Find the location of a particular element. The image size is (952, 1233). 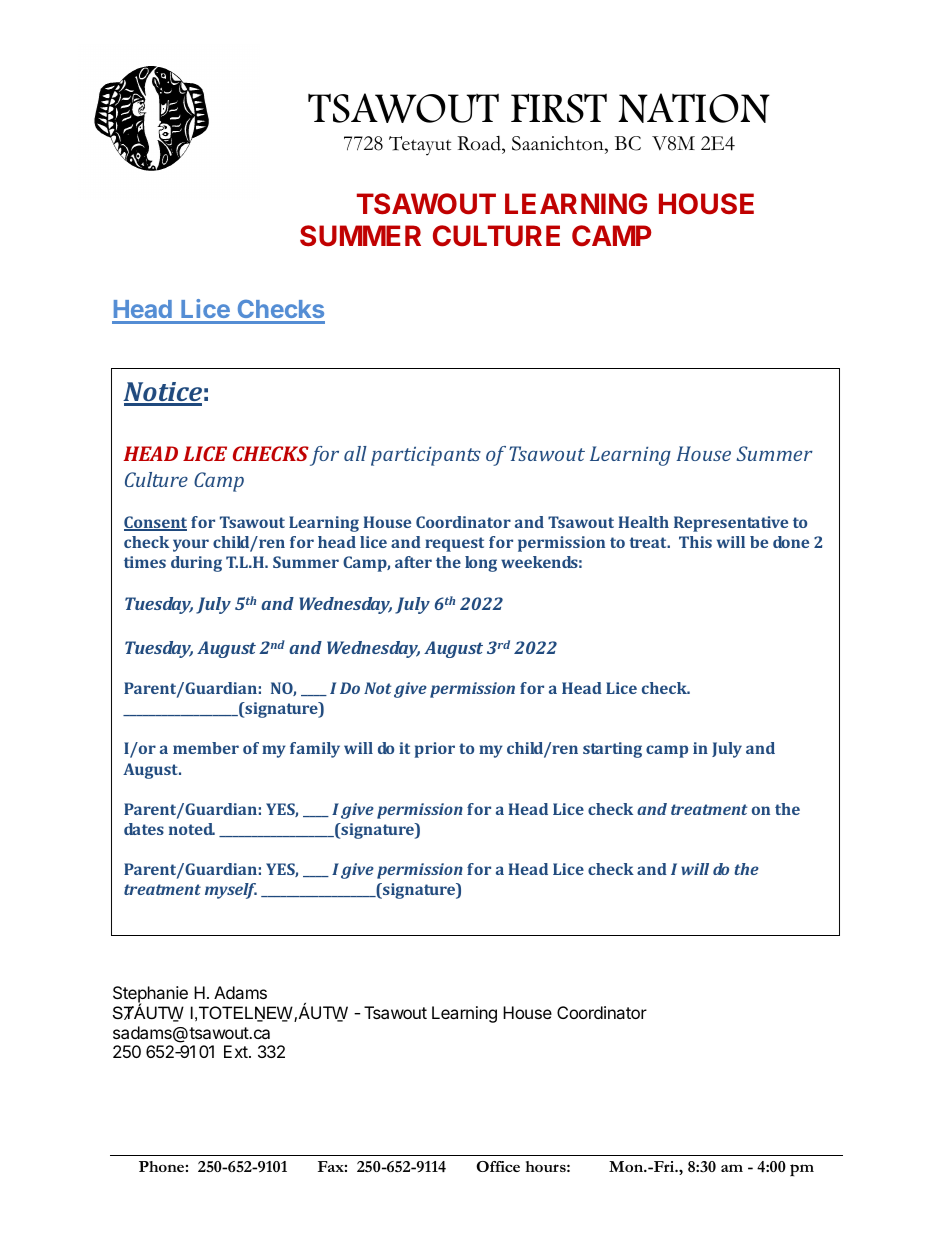

Ext is located at coordinates (237, 1051).
